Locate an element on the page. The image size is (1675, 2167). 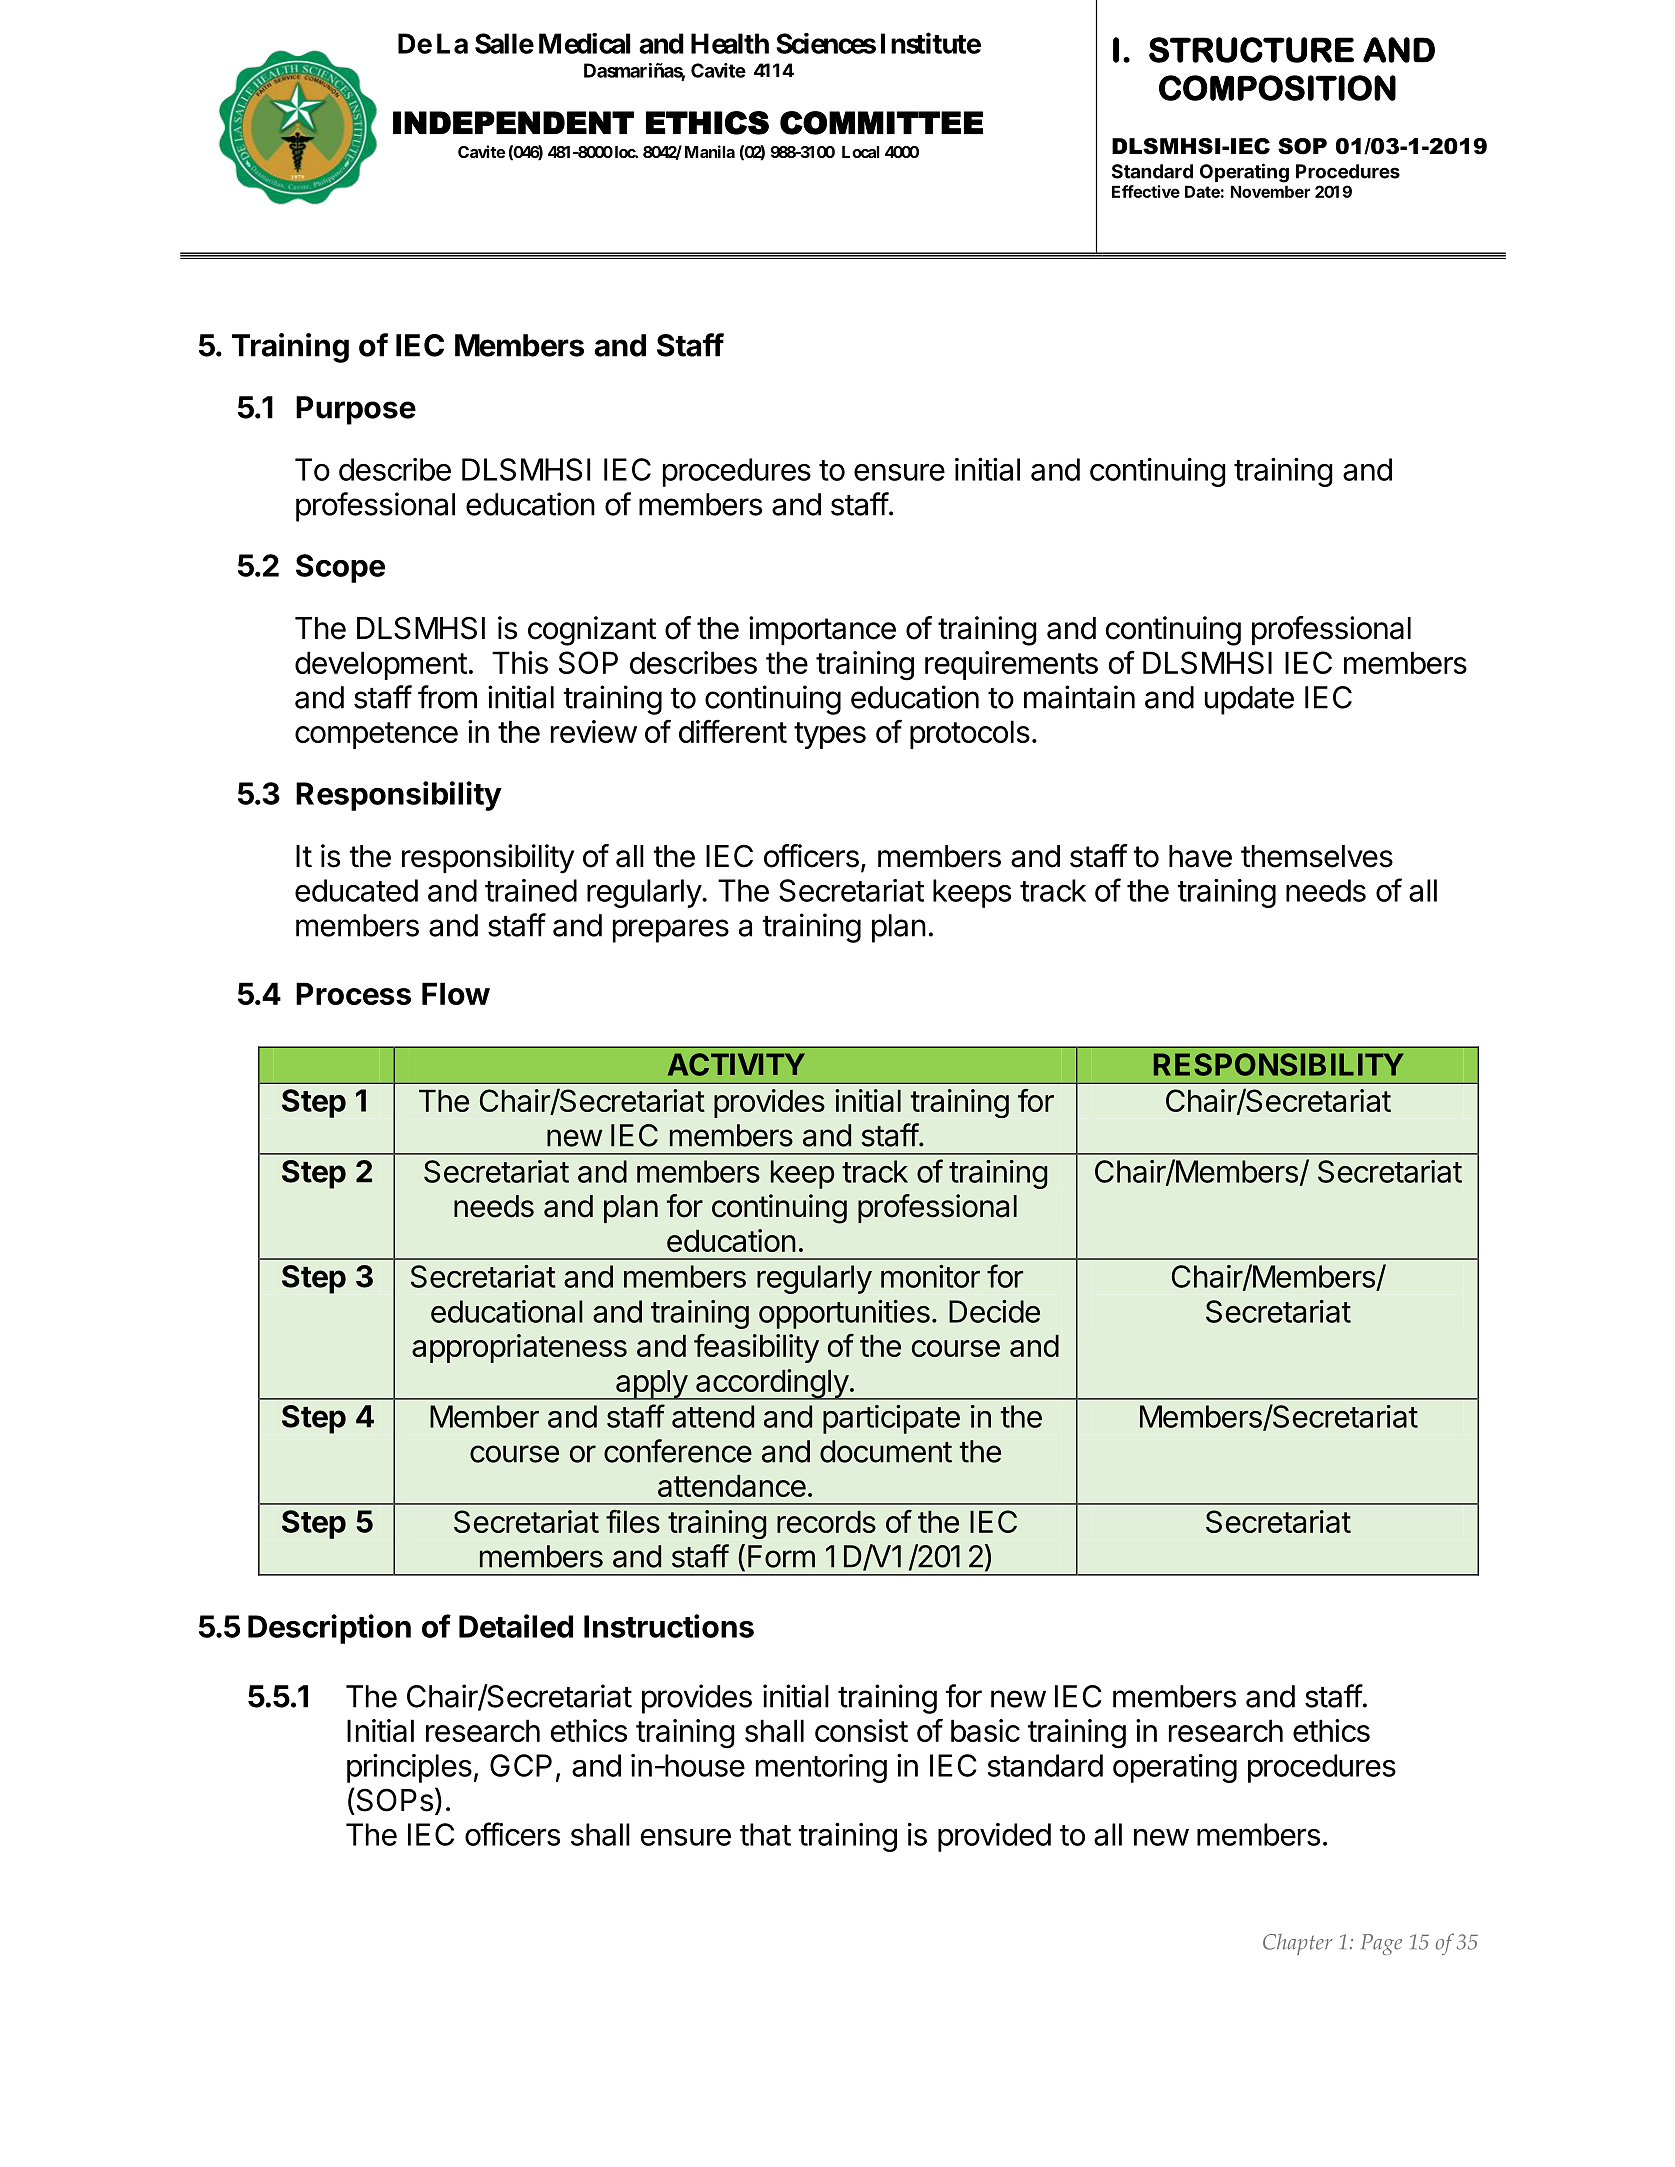
opportunities is located at coordinates (844, 1314).
